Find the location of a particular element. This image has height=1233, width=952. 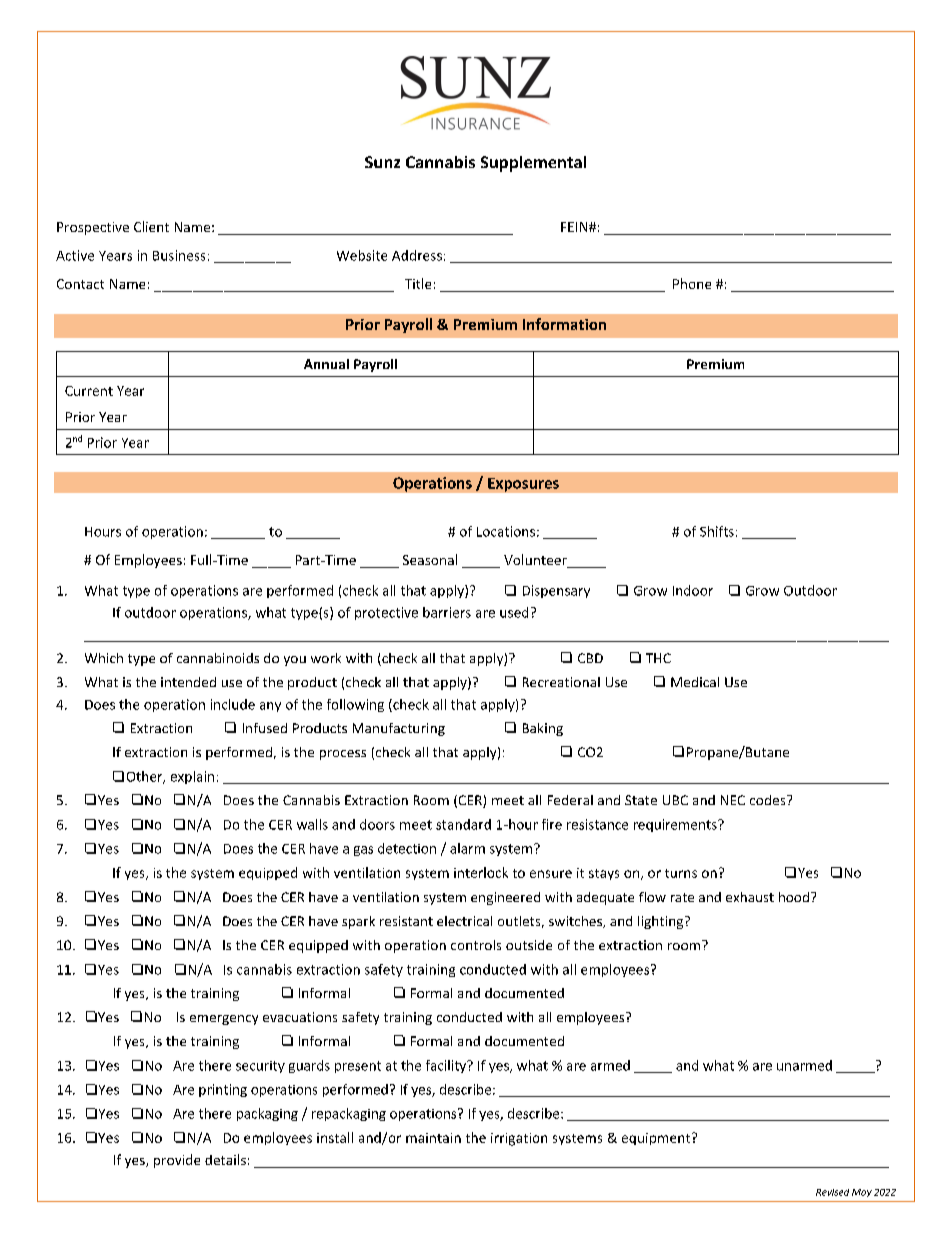

exhaust is located at coordinates (750, 897).
